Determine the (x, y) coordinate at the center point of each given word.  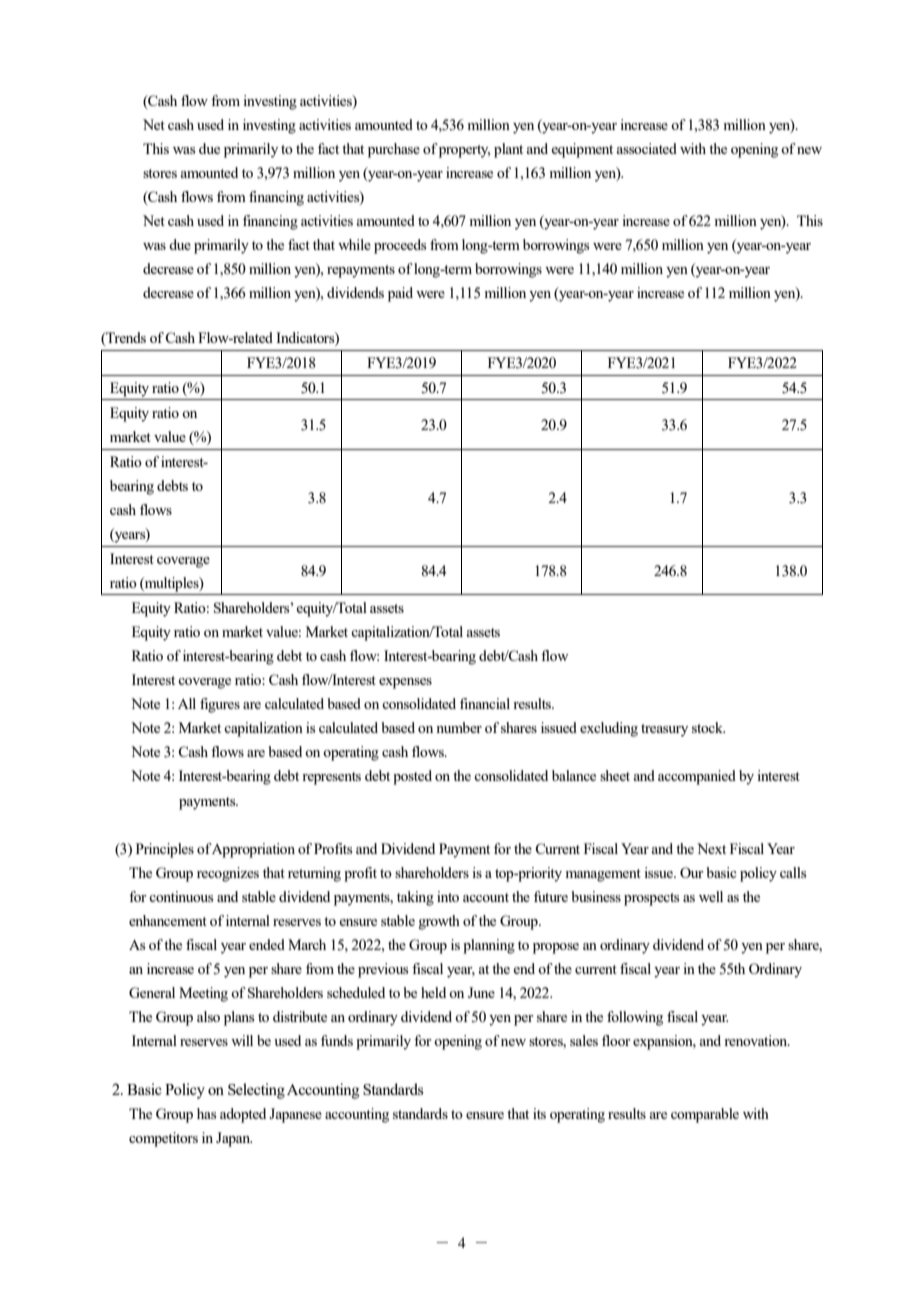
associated (646, 148)
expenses (405, 683)
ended (267, 944)
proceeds (400, 246)
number (459, 727)
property (464, 151)
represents (331, 778)
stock (708, 727)
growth (439, 922)
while (354, 244)
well (711, 896)
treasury (664, 730)
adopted (243, 1115)
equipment (582, 150)
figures (220, 705)
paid (400, 294)
